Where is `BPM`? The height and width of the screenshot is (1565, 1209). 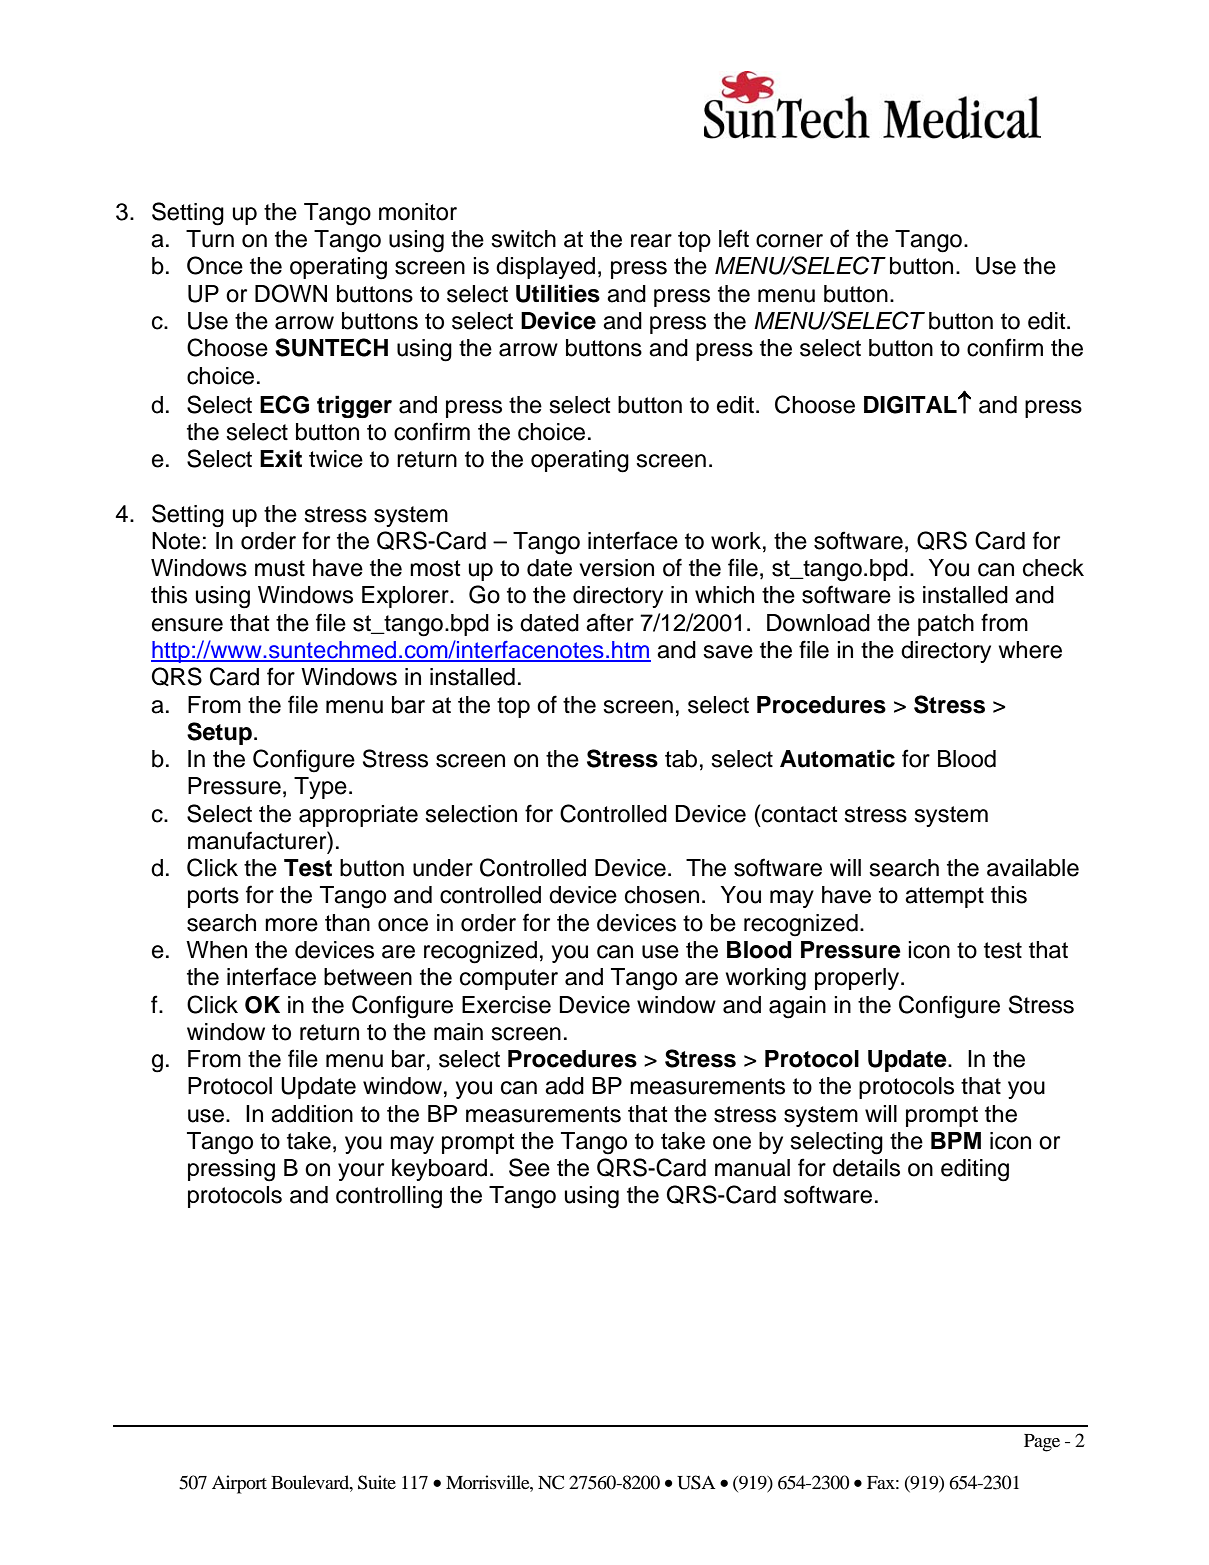
BPM is located at coordinates (956, 1140).
